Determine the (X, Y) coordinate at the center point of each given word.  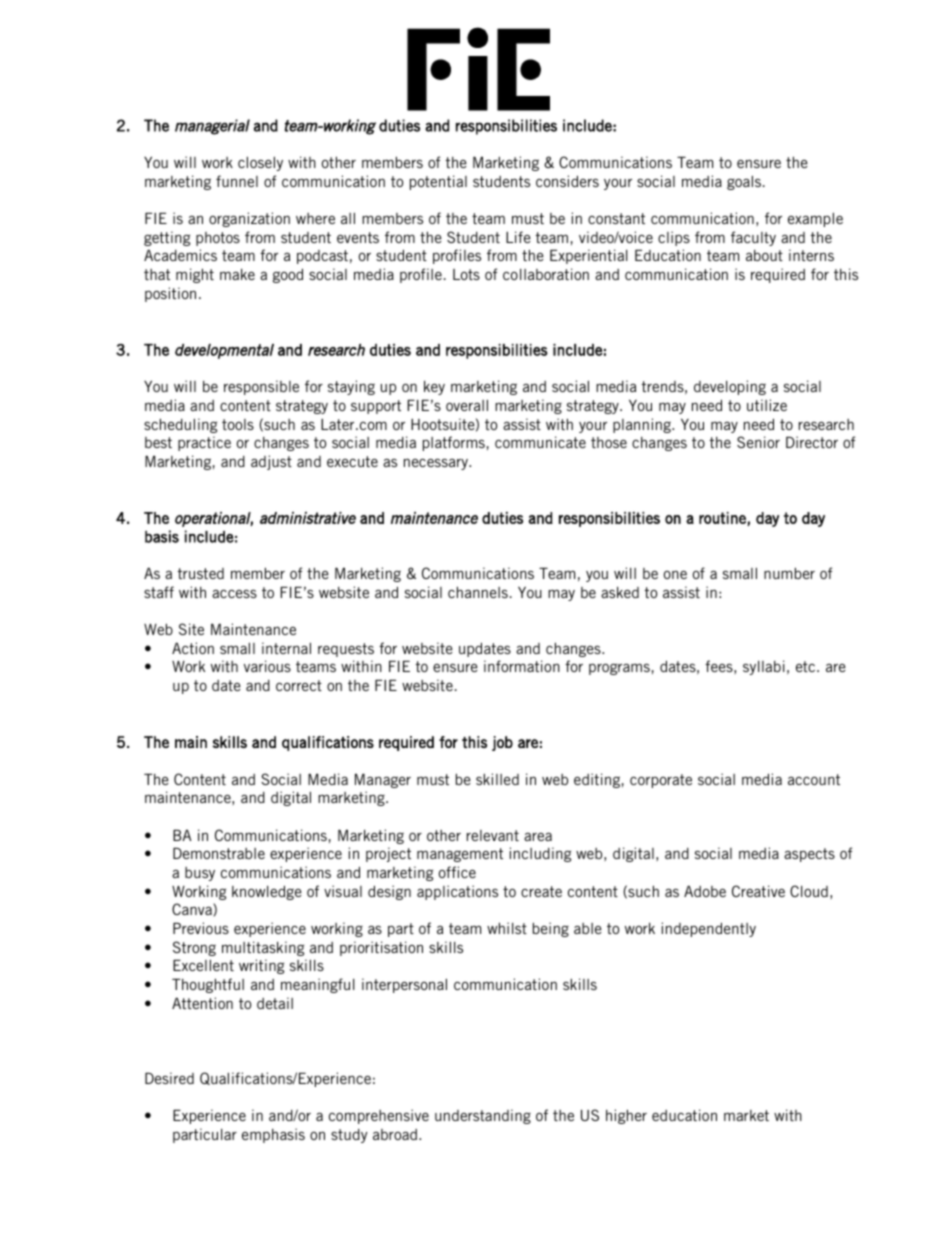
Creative (758, 891)
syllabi (764, 667)
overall (467, 405)
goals (744, 183)
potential (438, 182)
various (267, 666)
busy (200, 874)
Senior (758, 442)
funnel (237, 181)
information (522, 666)
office (457, 872)
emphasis (273, 1135)
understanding (483, 1116)
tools (238, 424)
